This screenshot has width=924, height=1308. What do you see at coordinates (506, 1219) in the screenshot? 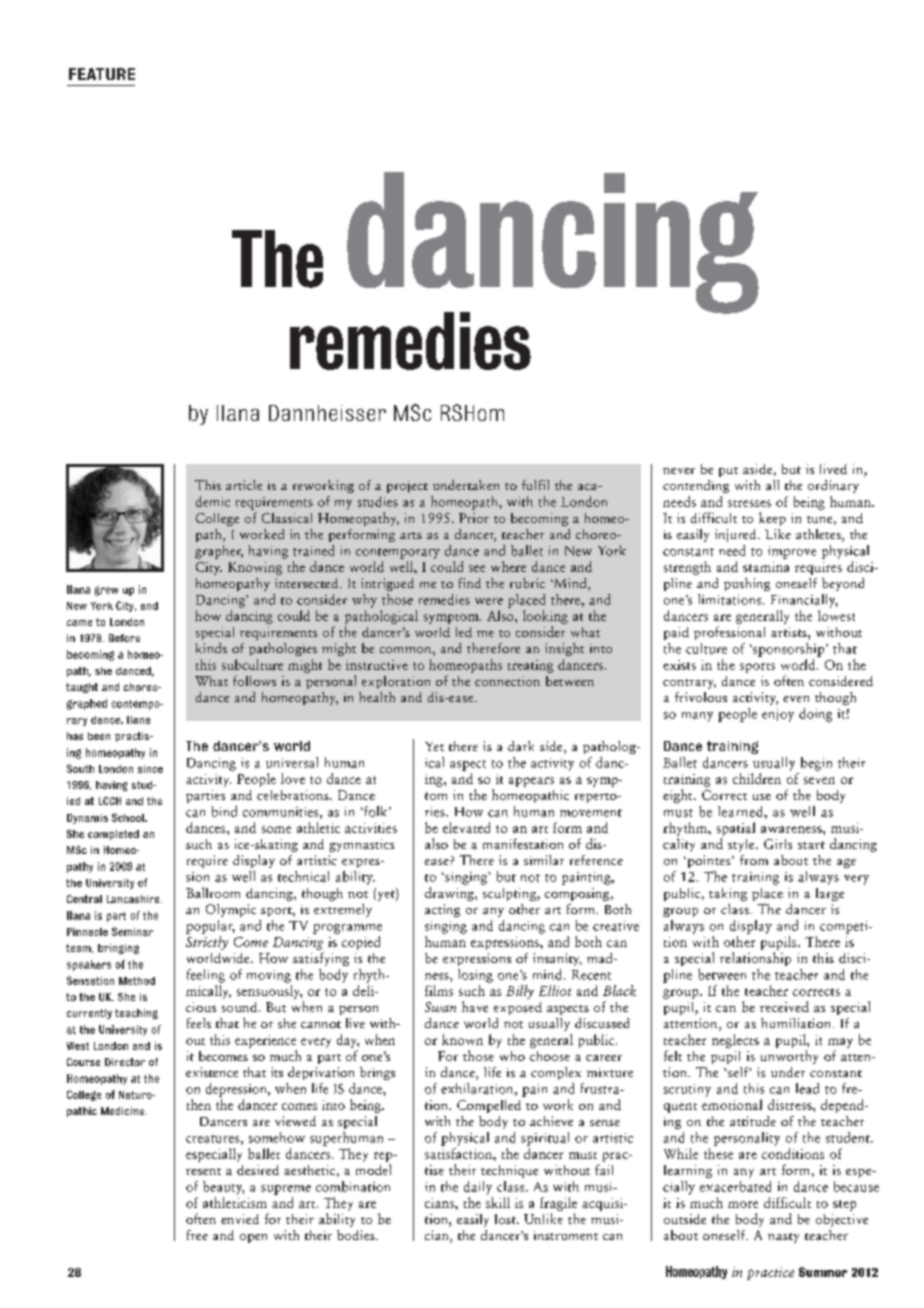
I see `lost` at bounding box center [506, 1219].
